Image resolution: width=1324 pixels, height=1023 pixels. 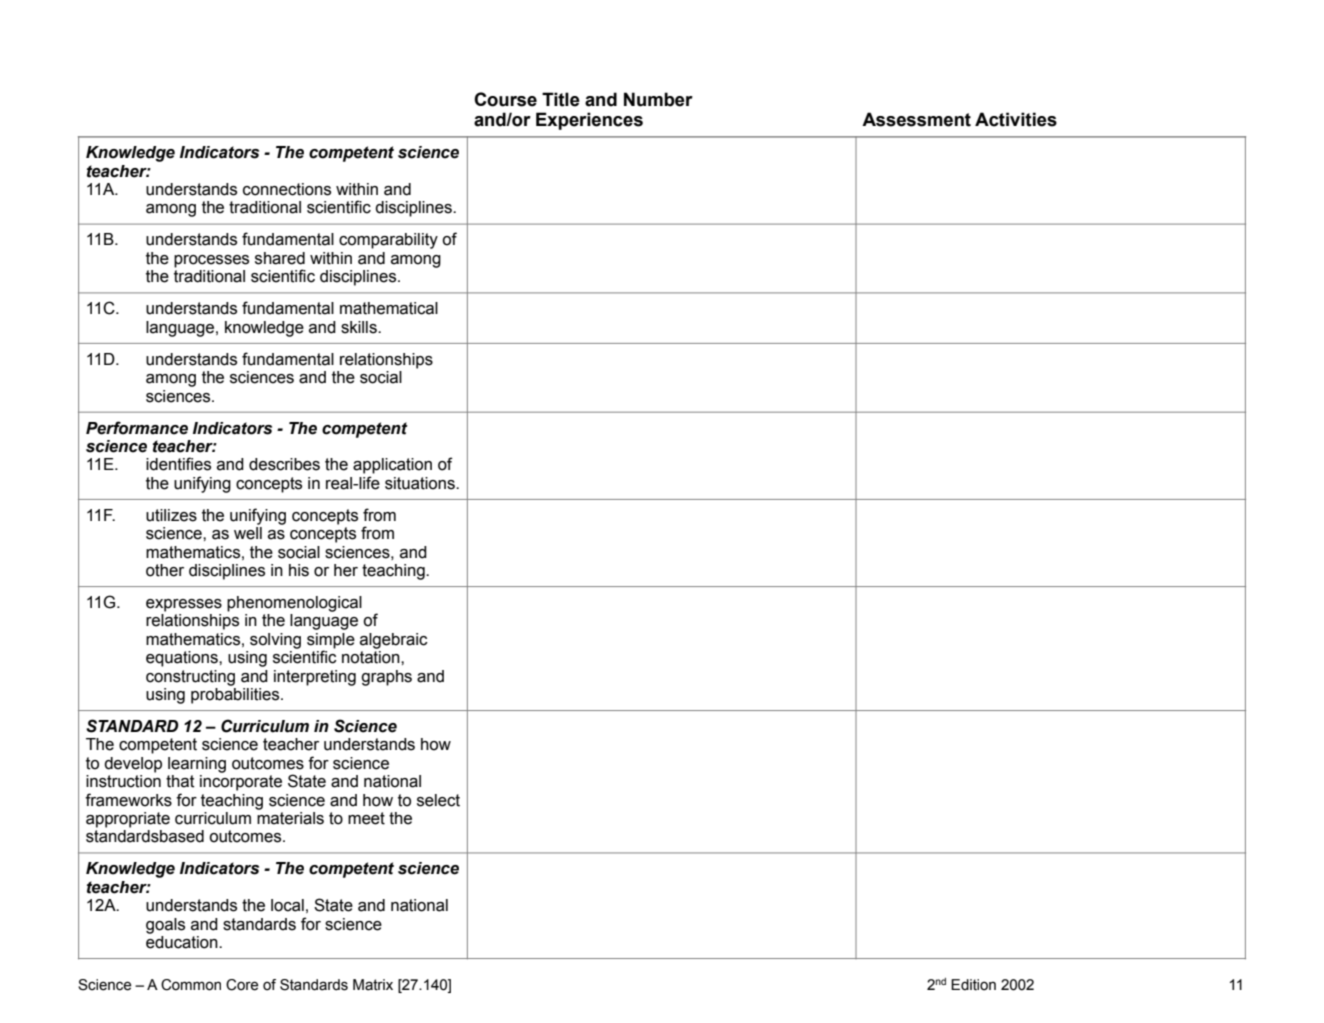 What do you see at coordinates (236, 696) in the page?
I see `probabilities` at bounding box center [236, 696].
